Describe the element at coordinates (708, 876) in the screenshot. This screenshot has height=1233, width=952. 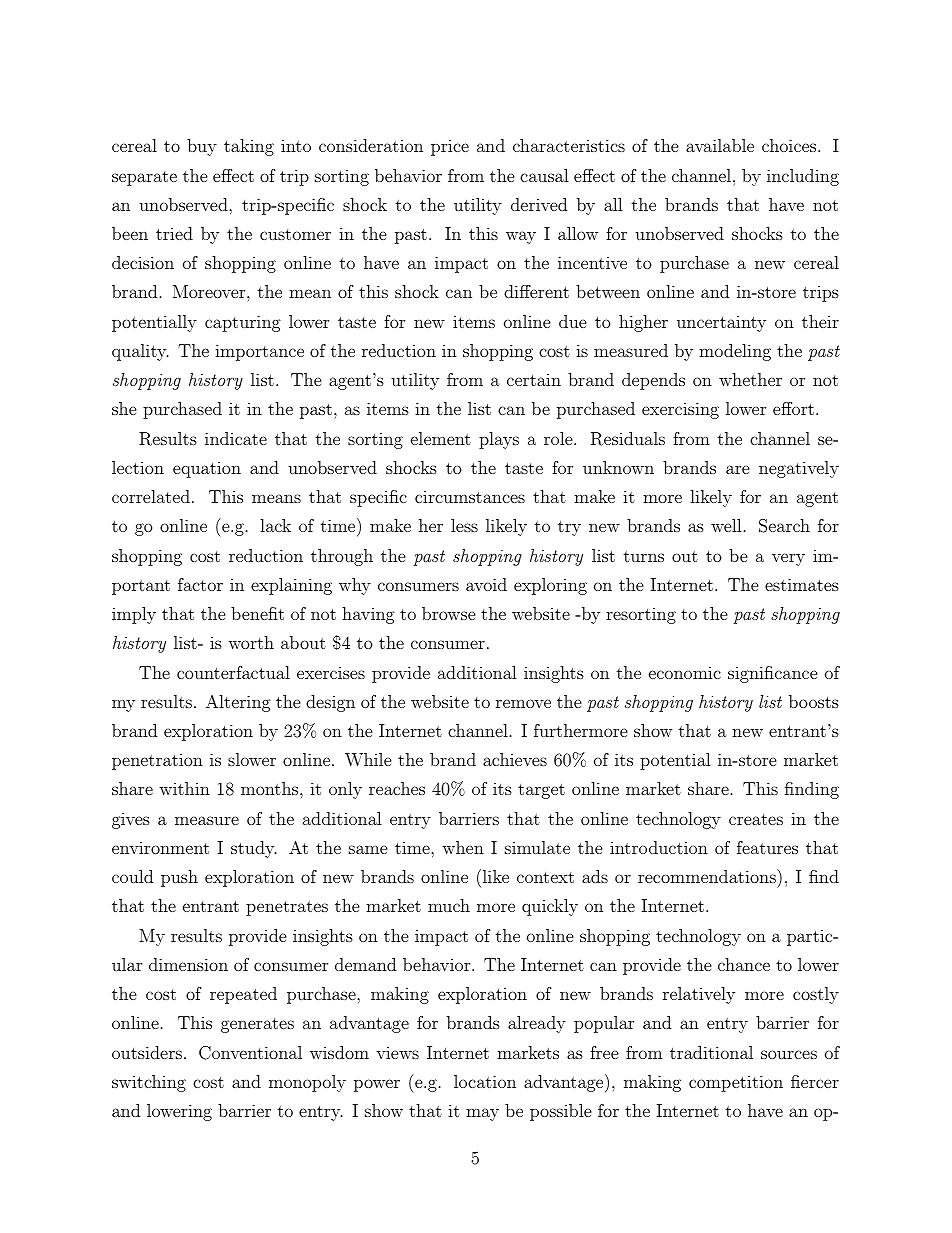
I see `recommendations` at that location.
